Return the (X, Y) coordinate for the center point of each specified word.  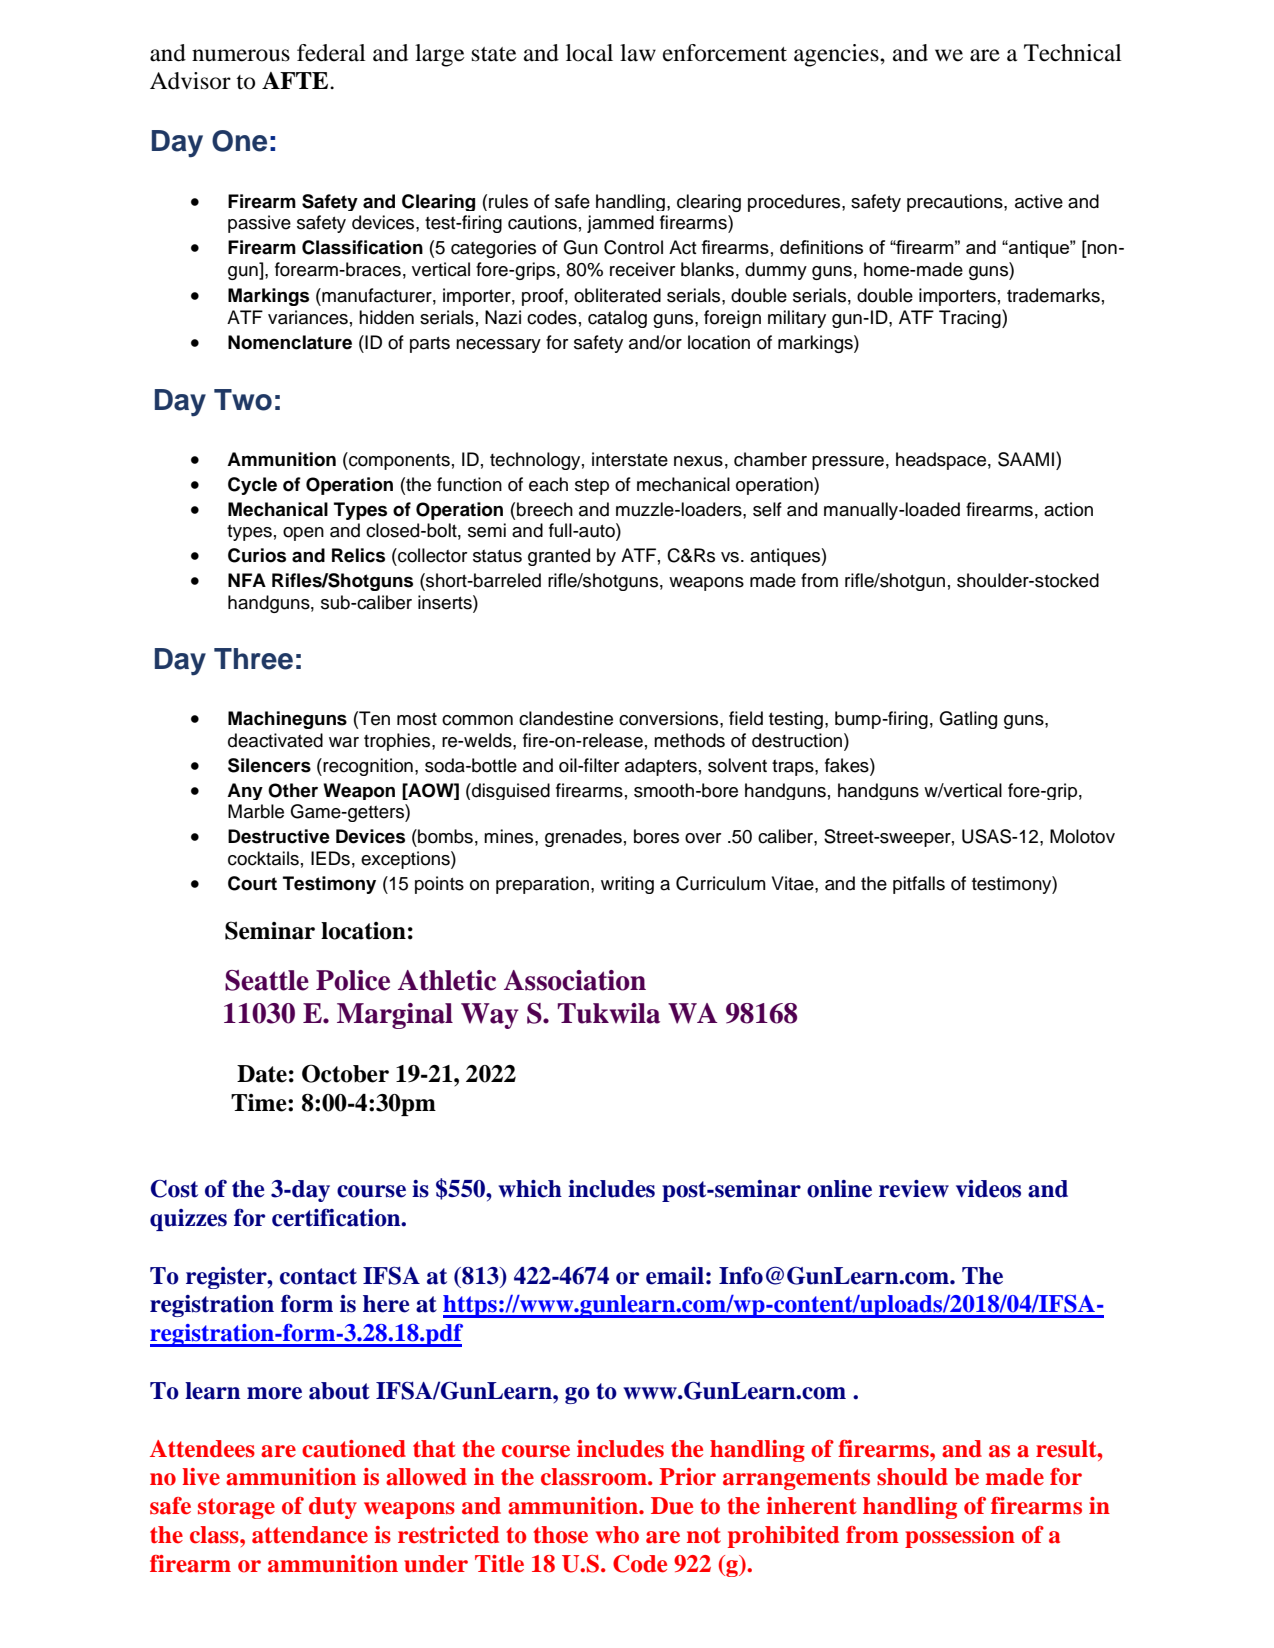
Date (262, 1074)
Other (293, 790)
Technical (1073, 53)
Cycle (252, 486)
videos (988, 1189)
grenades (583, 838)
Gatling (968, 720)
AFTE (296, 80)
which (530, 1189)
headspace (941, 461)
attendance (310, 1535)
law (638, 53)
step (592, 486)
